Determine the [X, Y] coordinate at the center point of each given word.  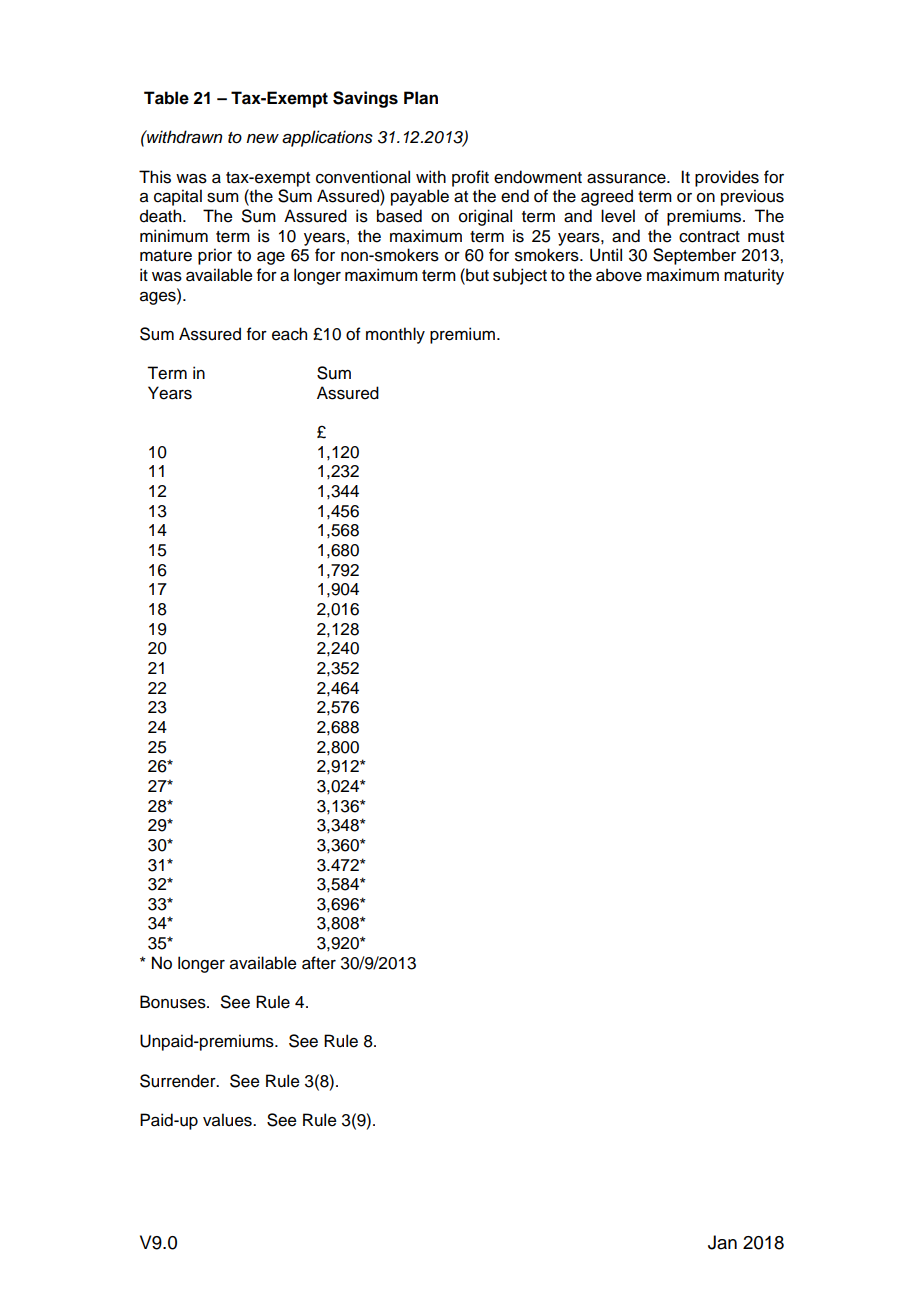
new [262, 138]
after [319, 963]
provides [727, 178]
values [228, 1120]
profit [470, 178]
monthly [395, 335]
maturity [754, 276]
